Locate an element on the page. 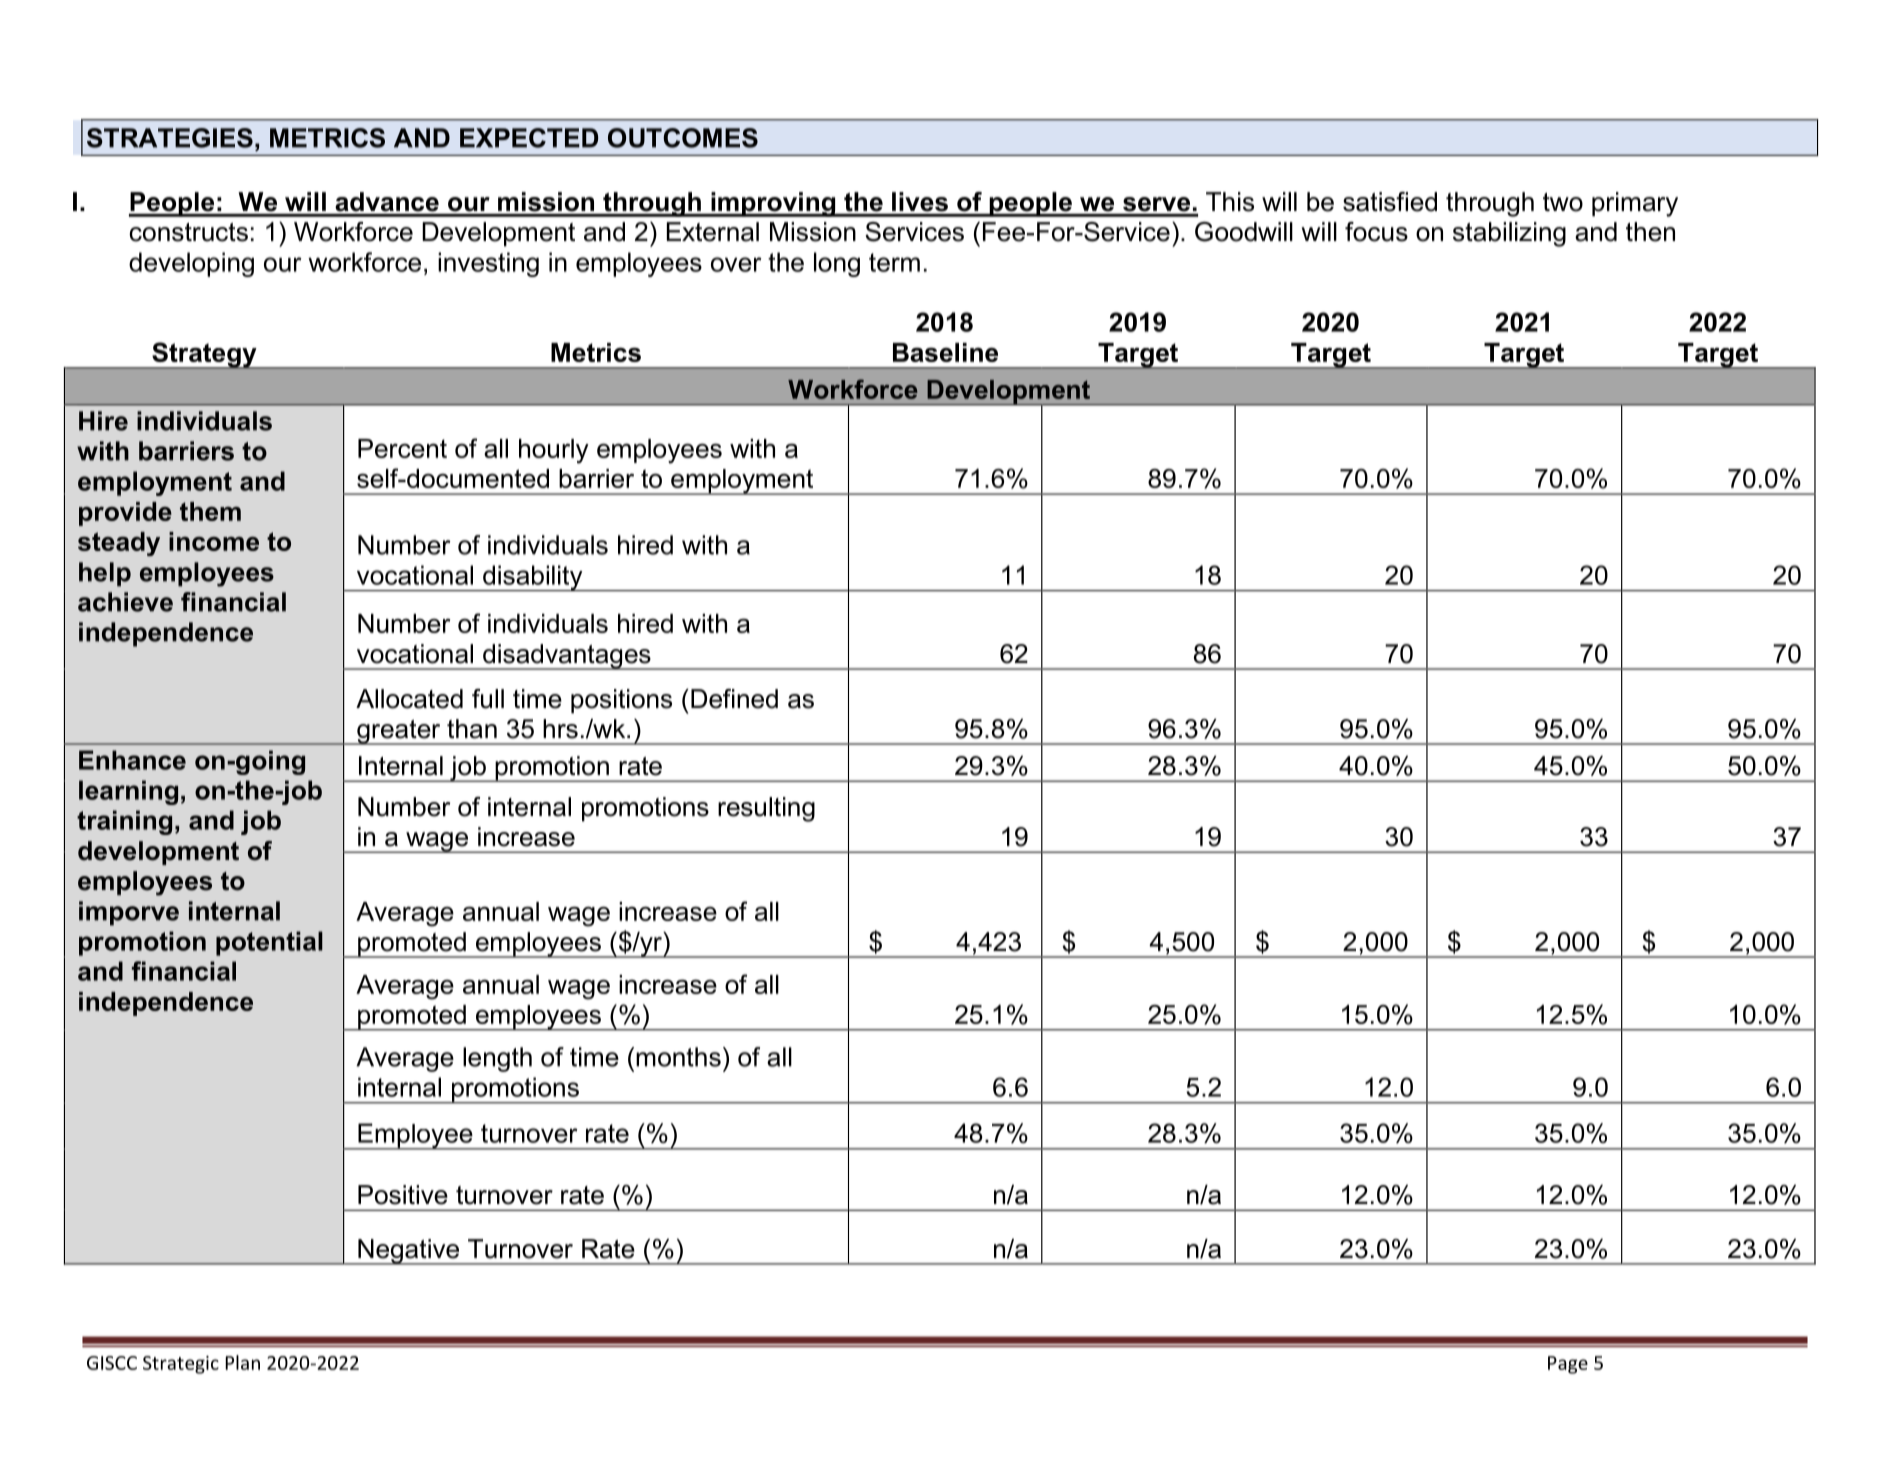  Plan is located at coordinates (242, 1362).
